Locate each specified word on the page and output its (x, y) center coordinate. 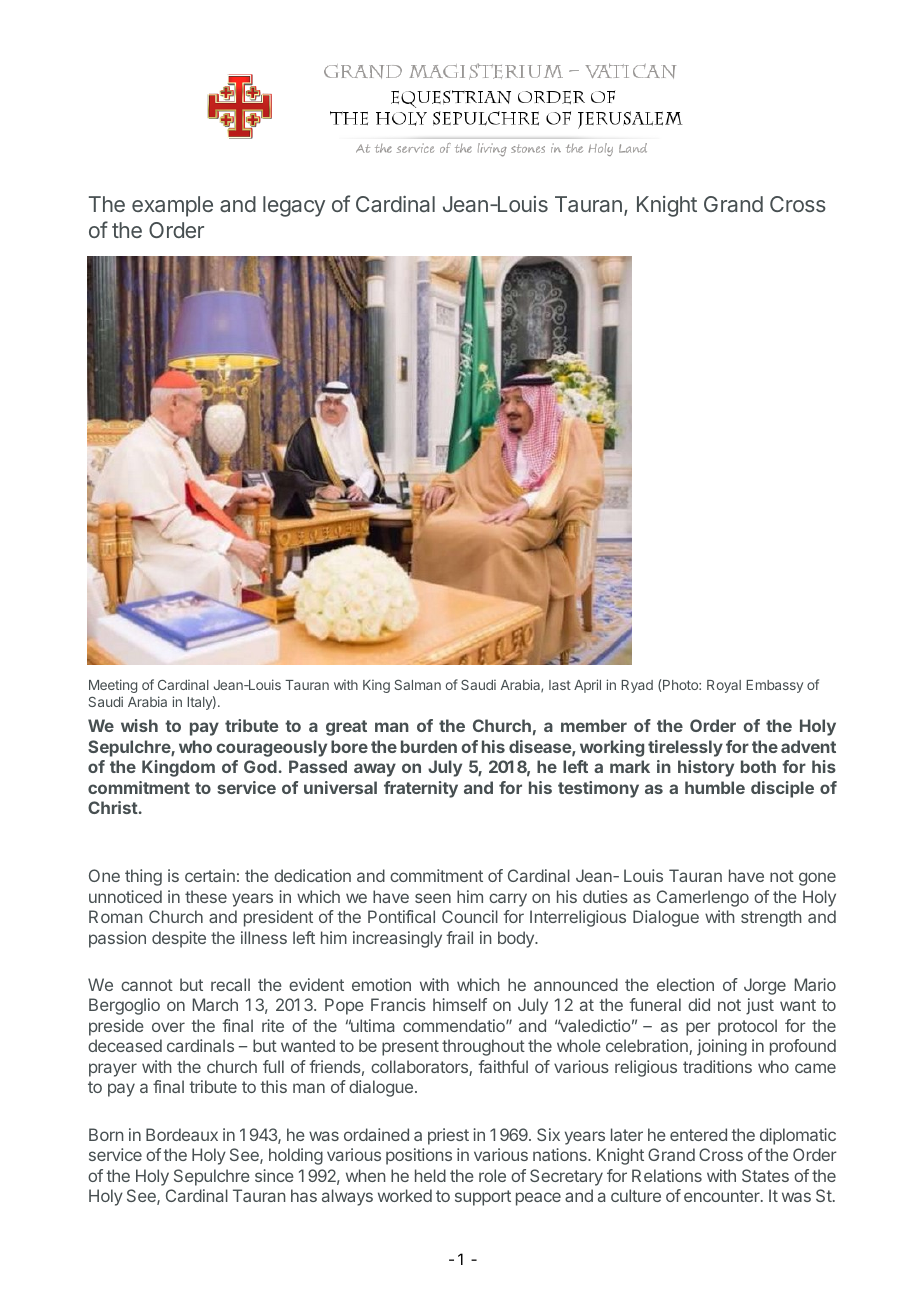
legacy (294, 206)
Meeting (113, 686)
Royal (724, 686)
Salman (418, 685)
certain (210, 875)
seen (433, 898)
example (172, 206)
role (492, 1175)
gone (817, 879)
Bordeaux (182, 1134)
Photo (681, 685)
